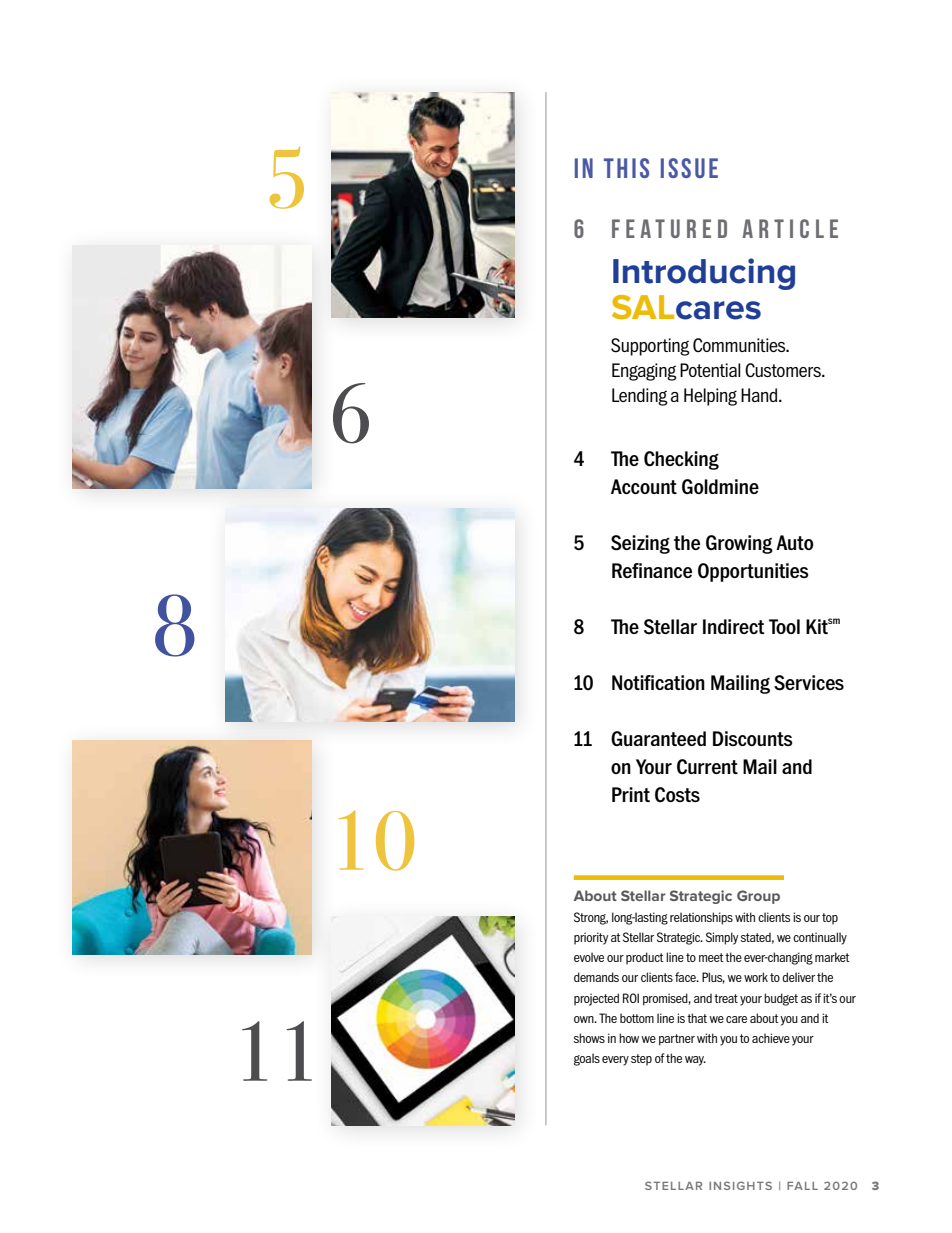  Describe the element at coordinates (644, 486) in the image. I see `Account` at that location.
